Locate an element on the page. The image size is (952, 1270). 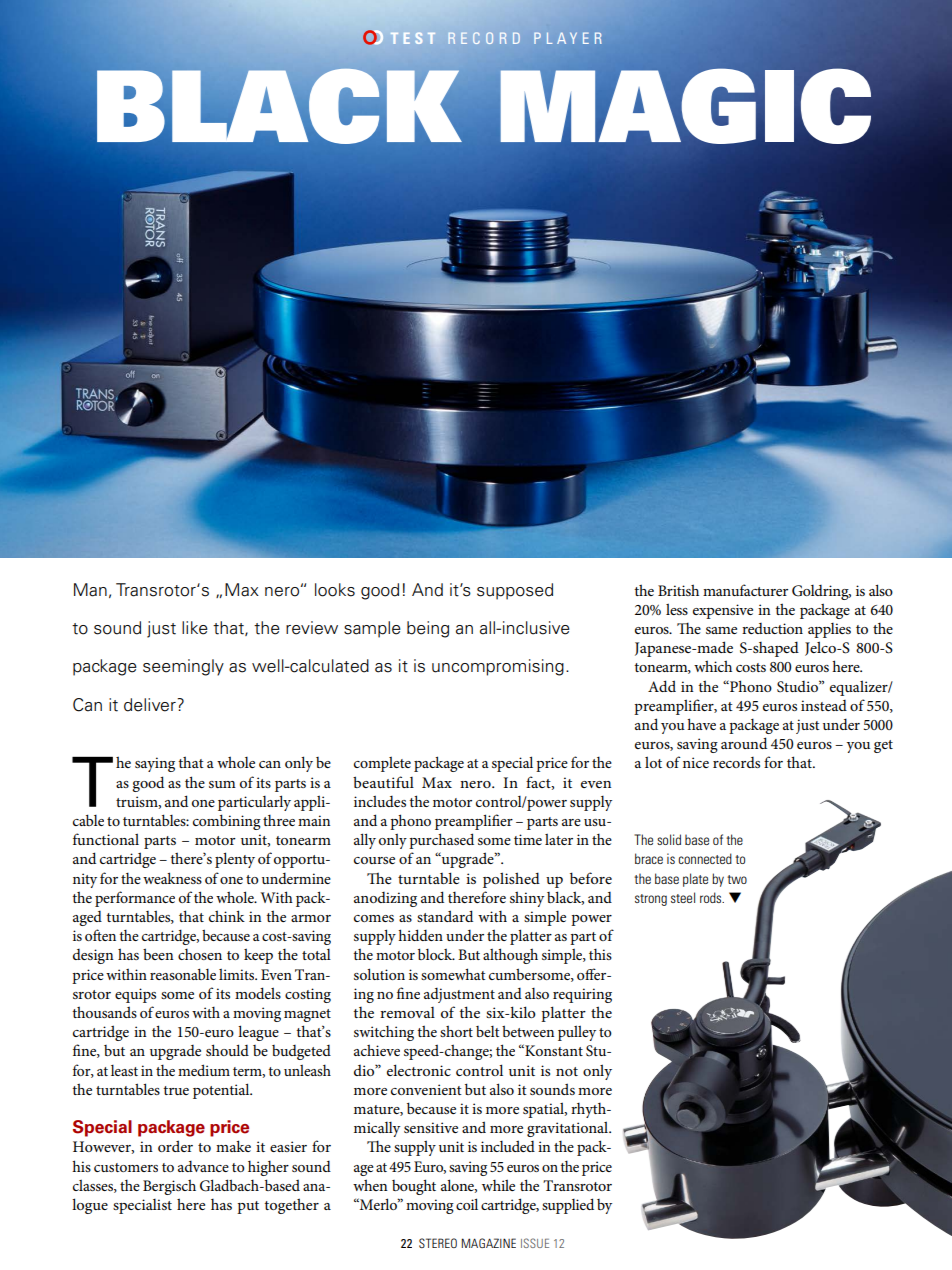
expensive is located at coordinates (723, 611).
